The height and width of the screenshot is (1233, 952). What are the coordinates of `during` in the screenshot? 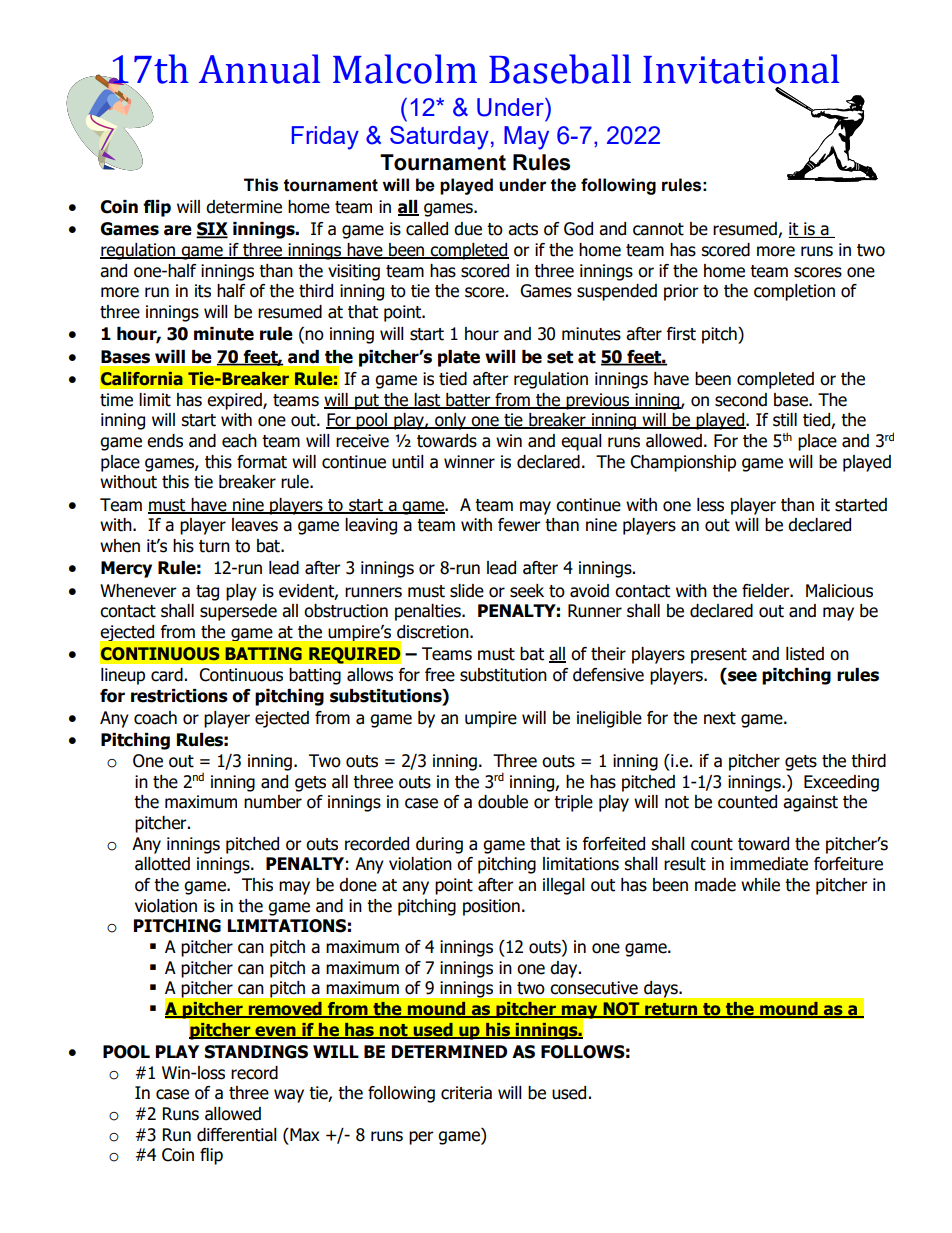 It's located at (439, 845).
